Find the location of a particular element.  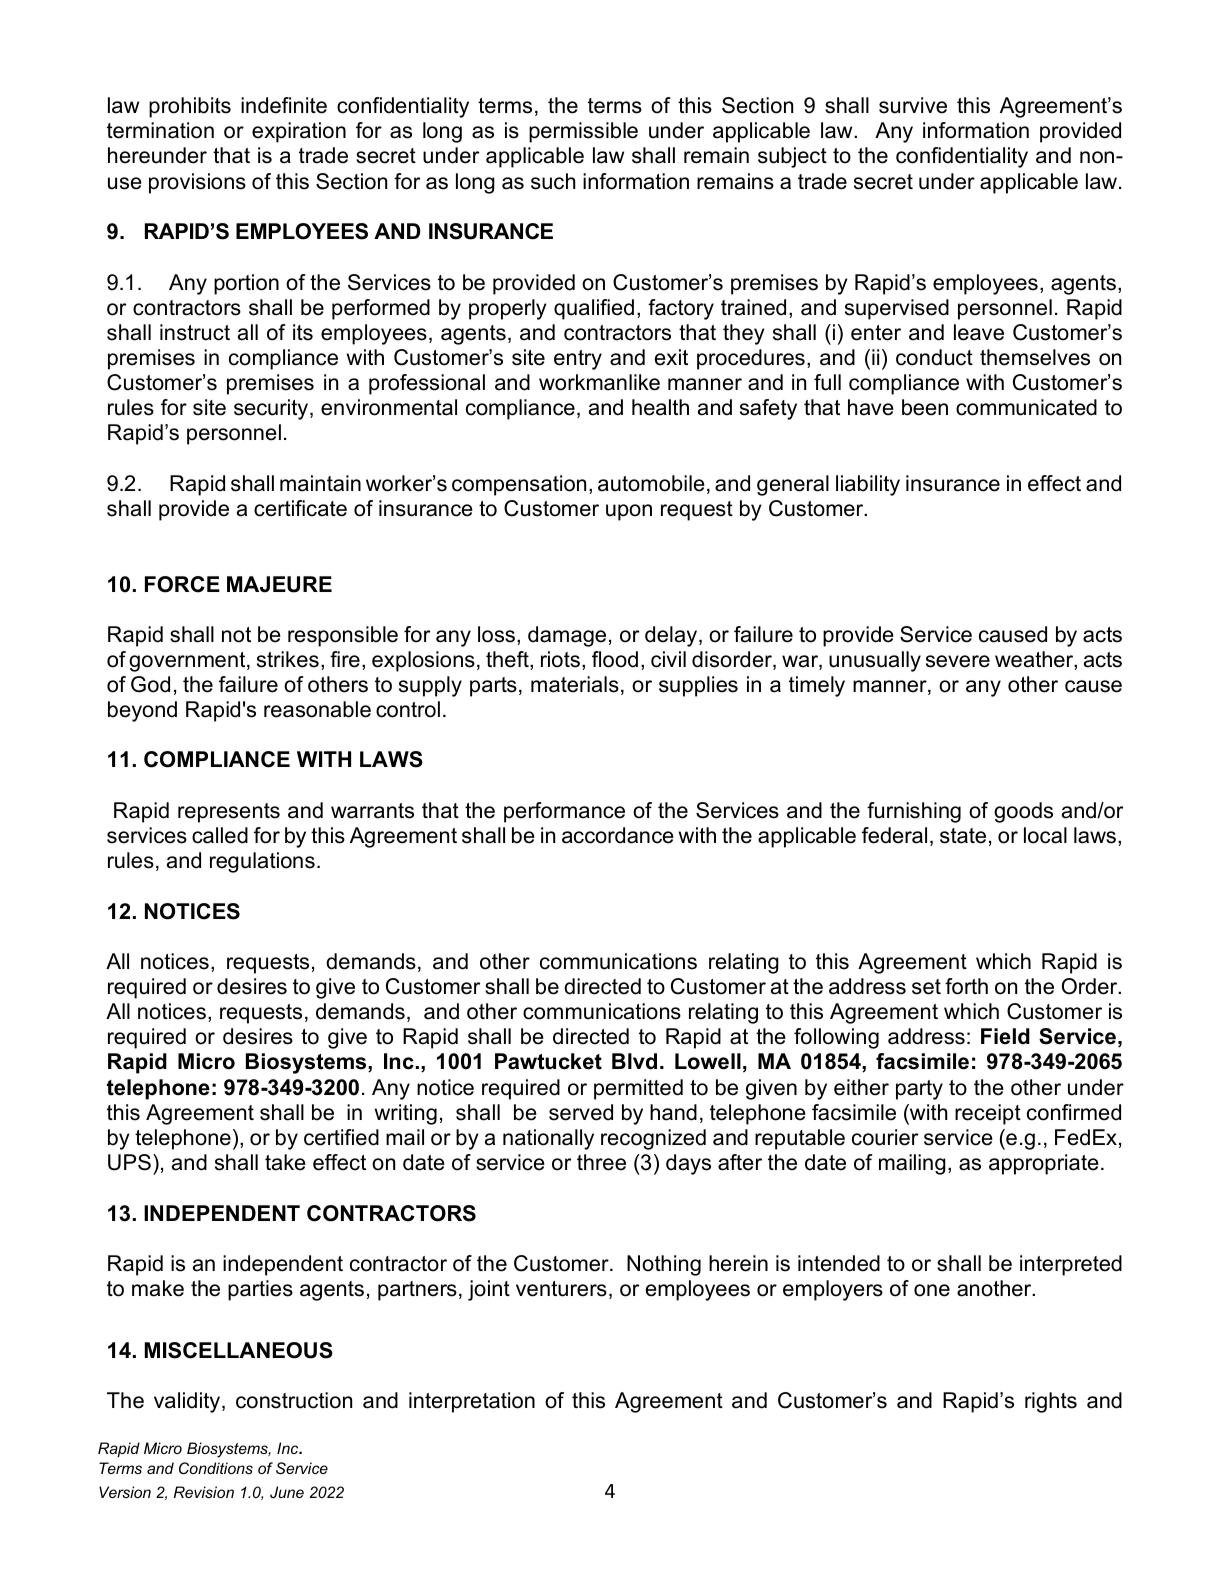

severe is located at coordinates (958, 661).
